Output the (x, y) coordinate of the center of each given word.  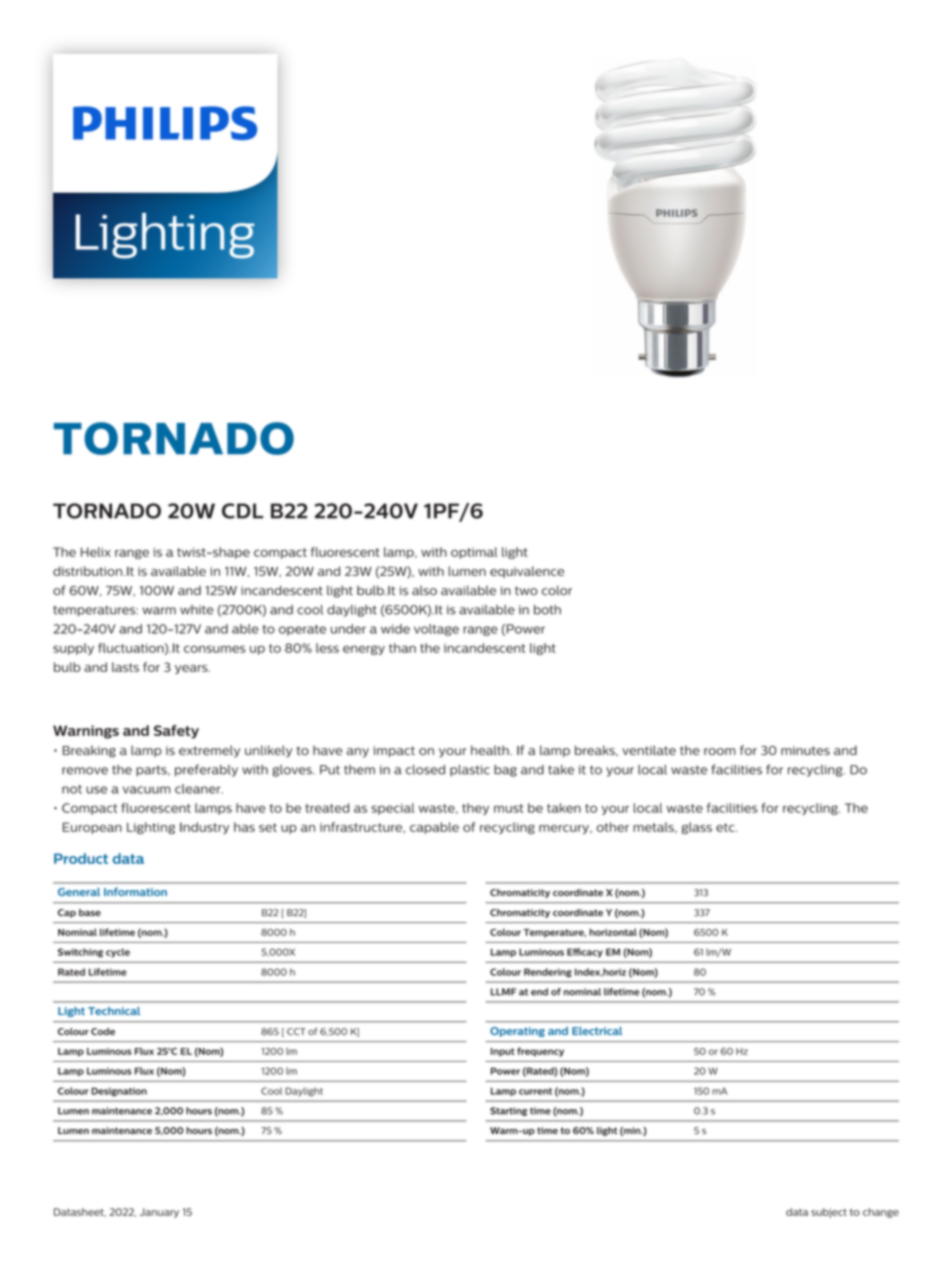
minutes (805, 750)
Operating (517, 1032)
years (192, 669)
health (491, 750)
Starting (508, 1111)
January (159, 1213)
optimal (474, 553)
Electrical (597, 1031)
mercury (565, 829)
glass (696, 828)
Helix (96, 552)
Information (135, 891)
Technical (114, 1011)
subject (829, 1213)
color (557, 590)
